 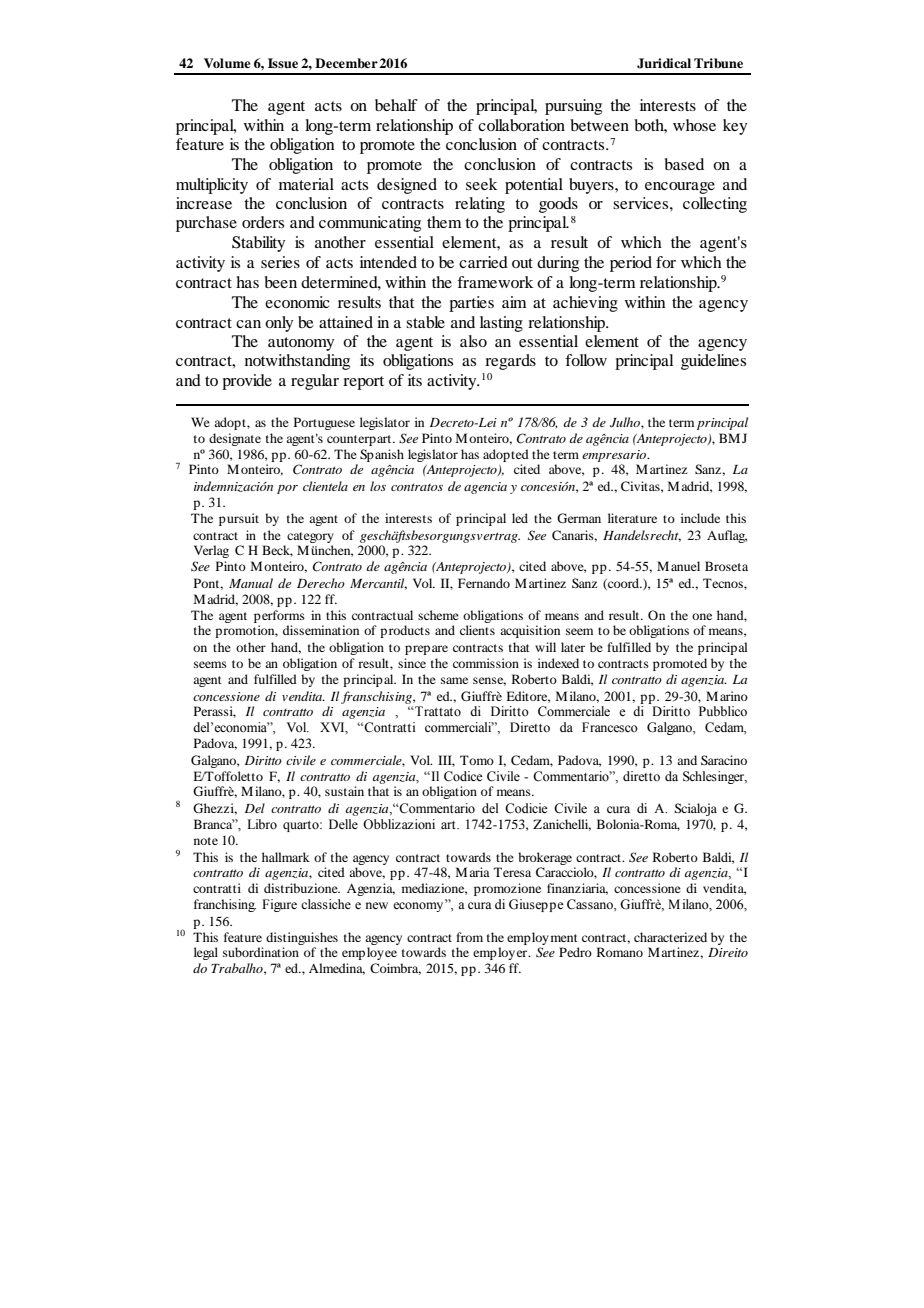 What do you see at coordinates (631, 264) in the screenshot?
I see `period` at bounding box center [631, 264].
